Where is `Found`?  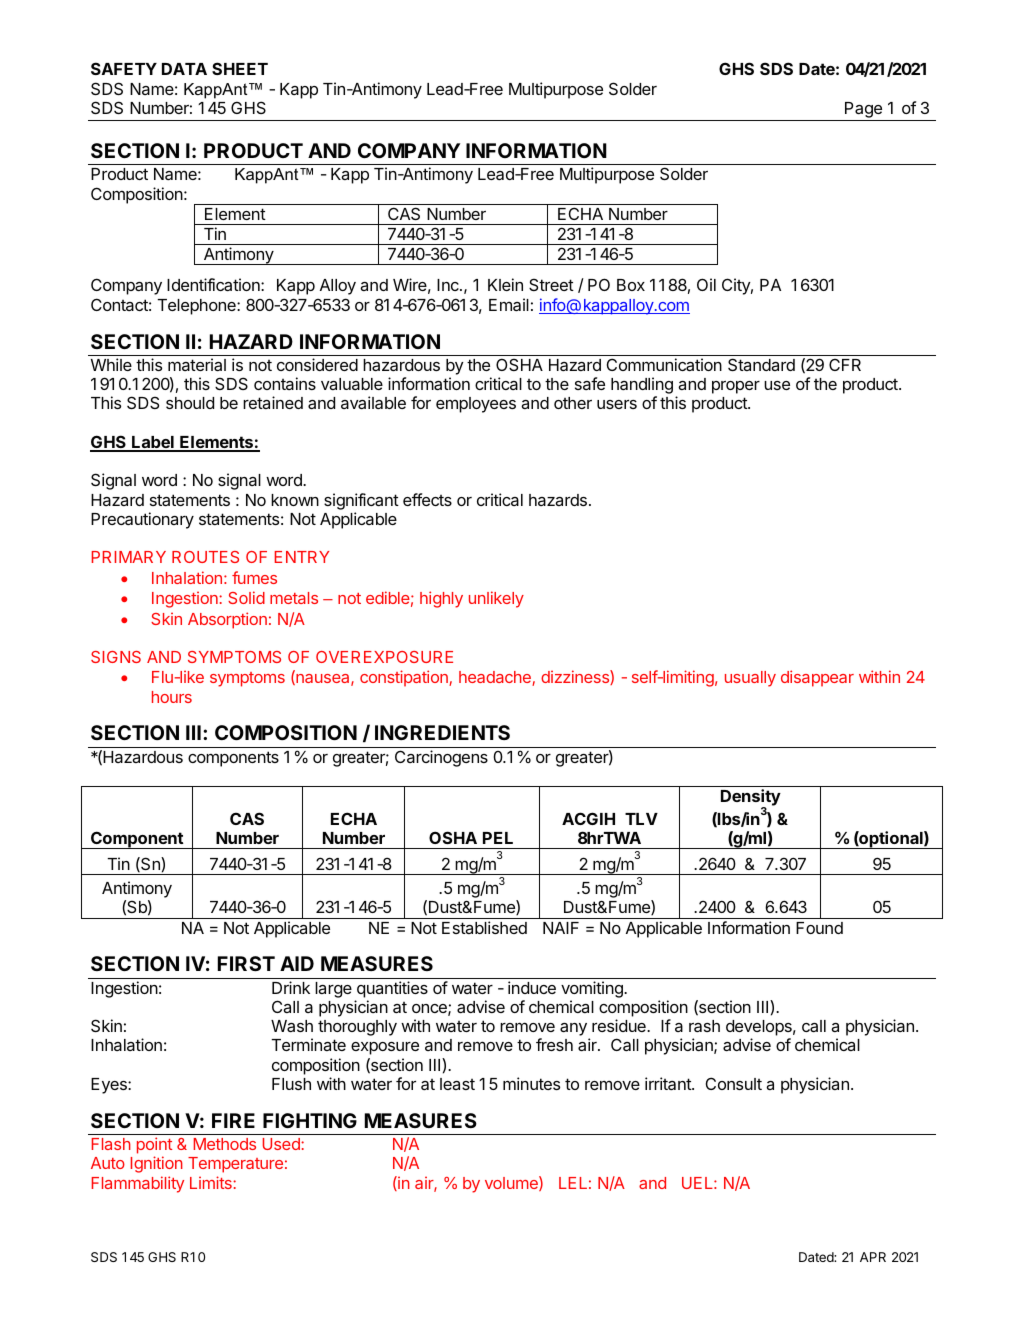 Found is located at coordinates (819, 928).
